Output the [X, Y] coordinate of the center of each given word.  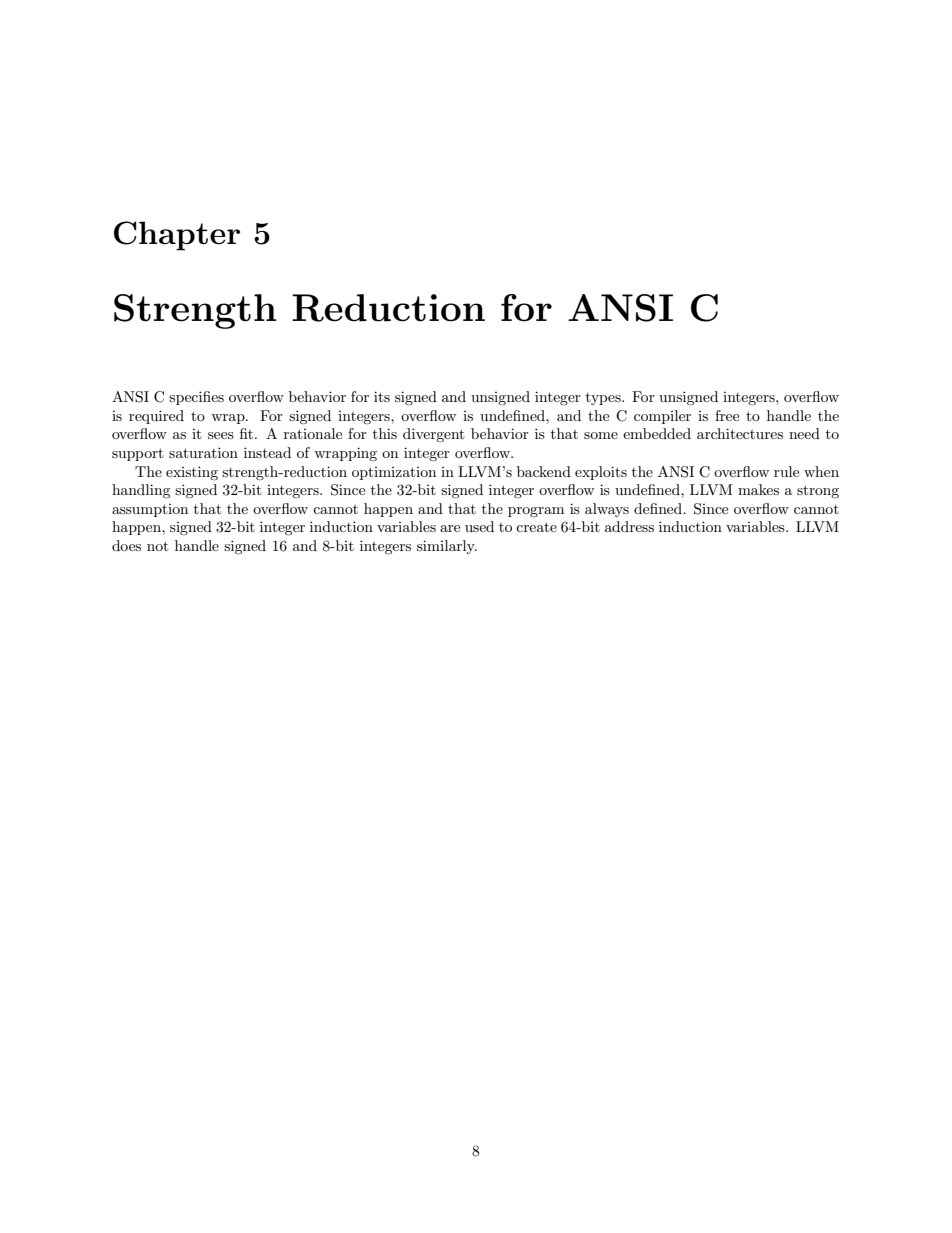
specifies [196, 398]
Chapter [177, 236]
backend [544, 471]
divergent [433, 435]
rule [786, 471]
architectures [740, 433]
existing [192, 473]
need [804, 433]
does [126, 545]
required [156, 417]
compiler [662, 417]
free [727, 415]
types [604, 399]
